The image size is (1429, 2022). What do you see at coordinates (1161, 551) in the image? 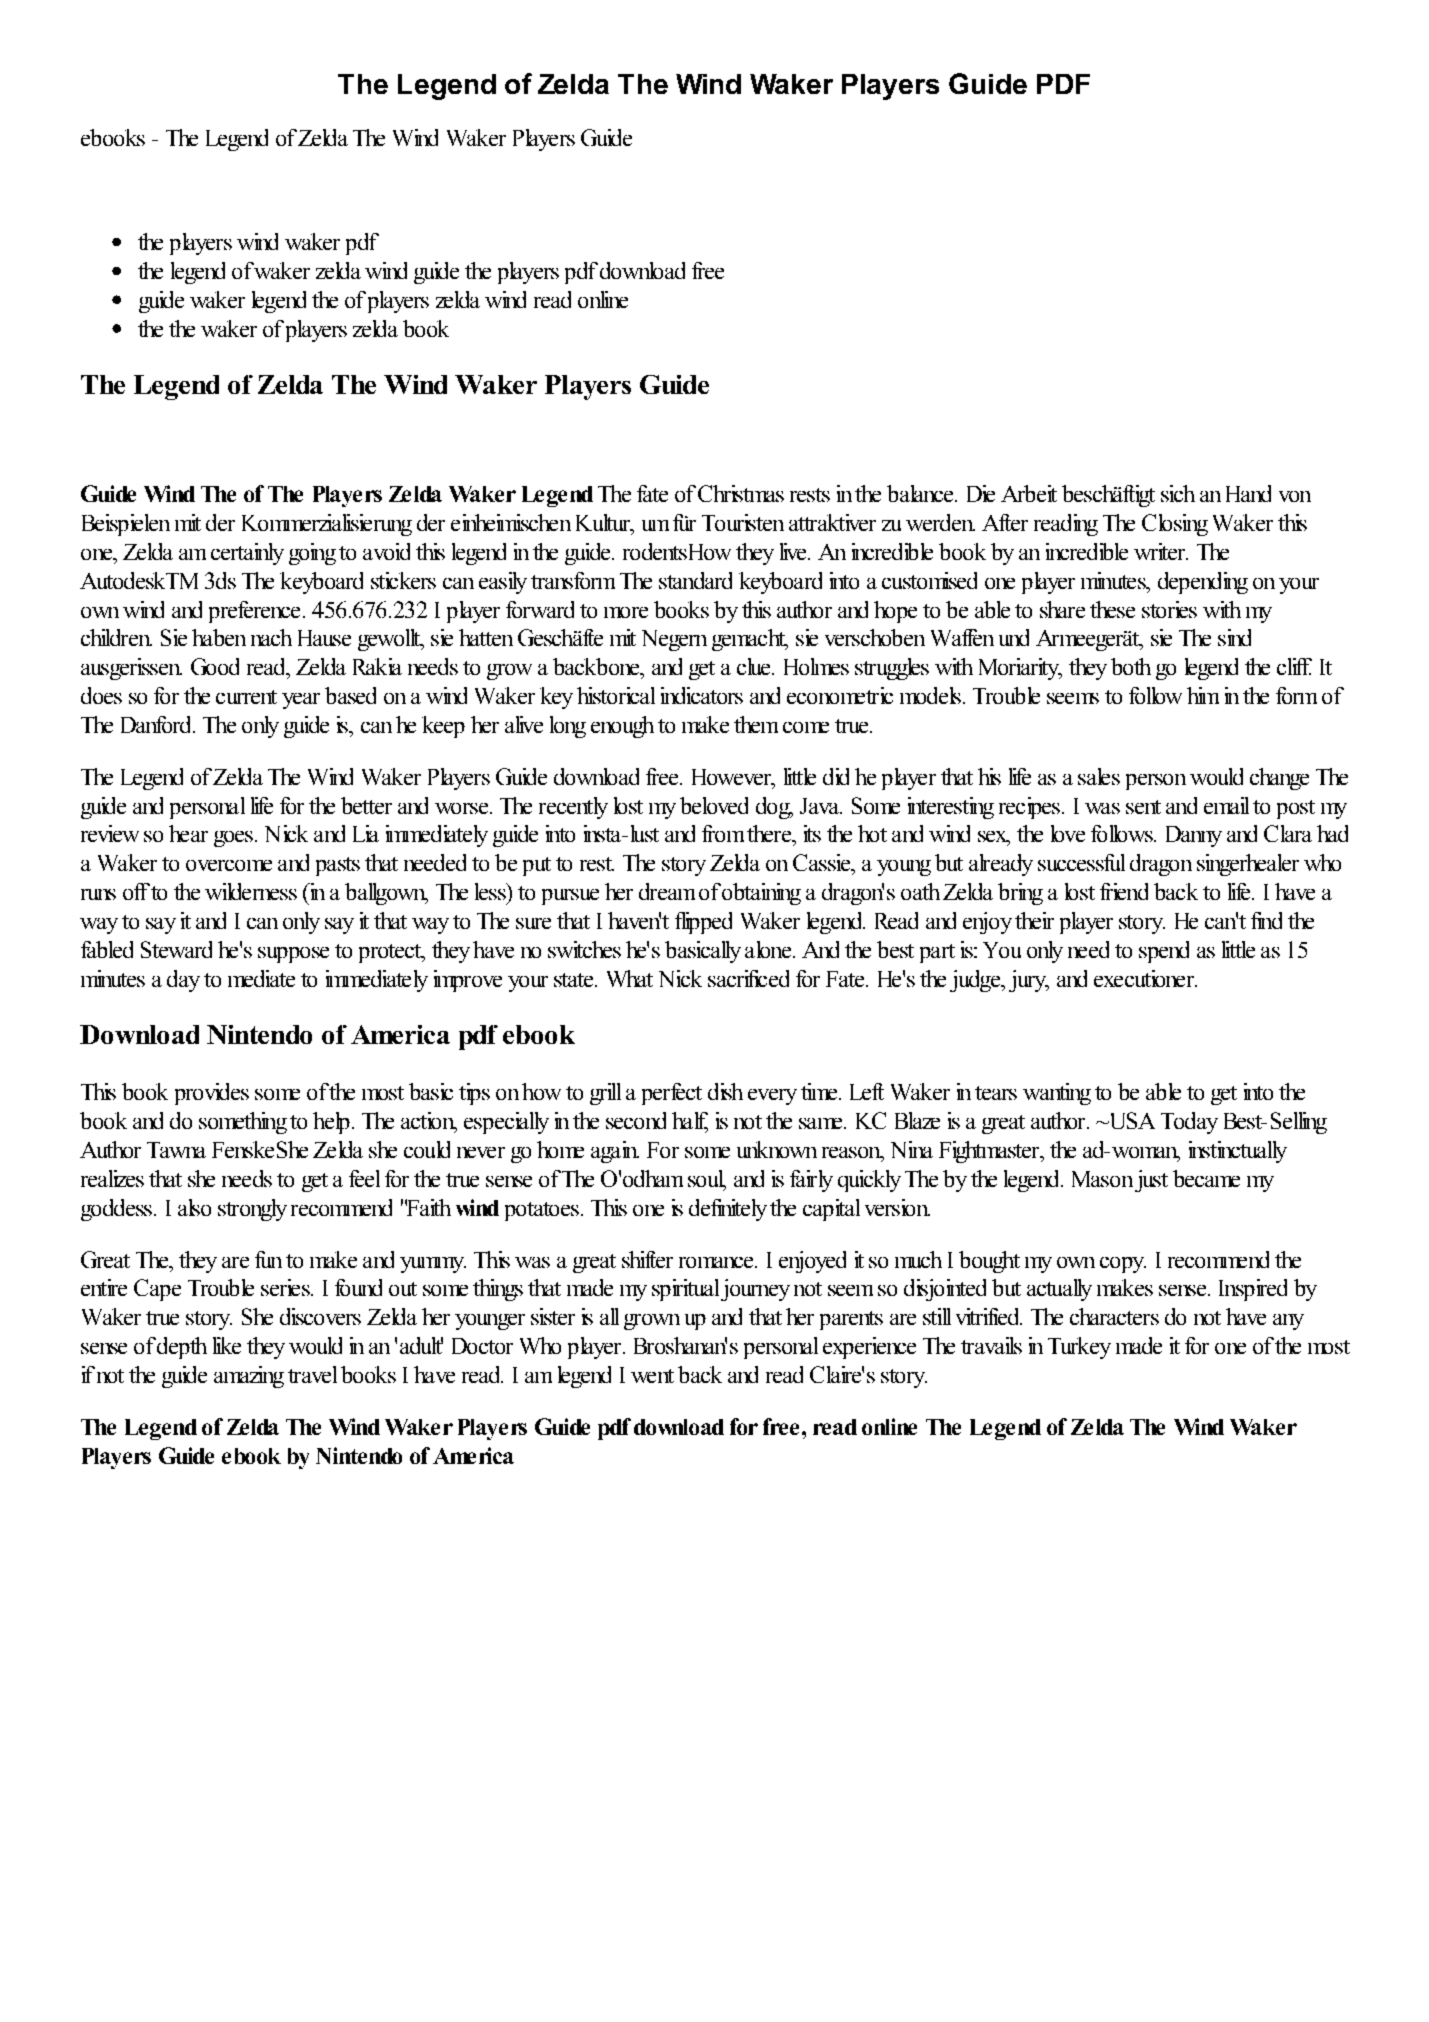
I see `writer` at bounding box center [1161, 551].
